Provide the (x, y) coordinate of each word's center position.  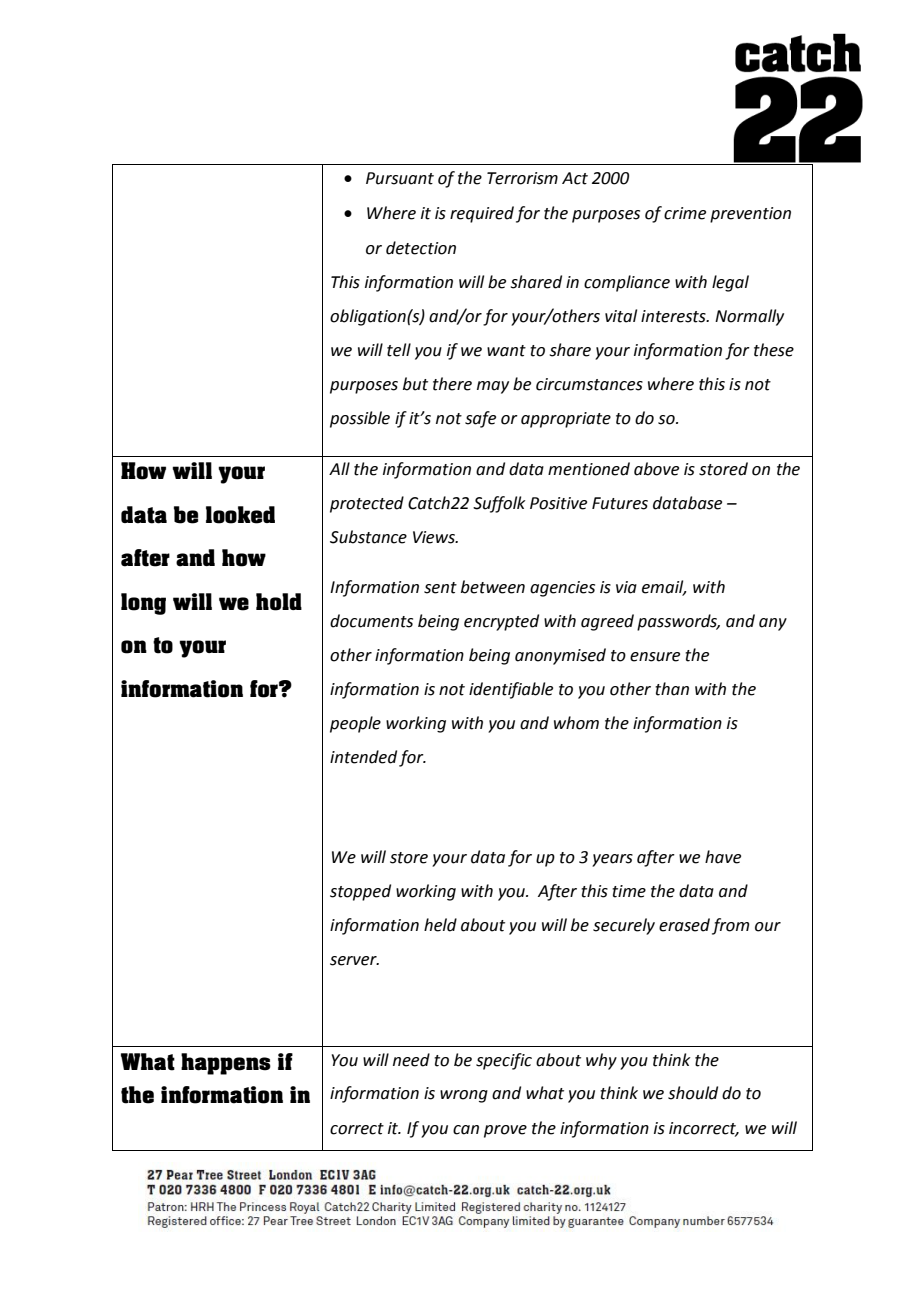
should (693, 1093)
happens (226, 1064)
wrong (464, 1096)
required (482, 214)
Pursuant (400, 178)
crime (685, 213)
